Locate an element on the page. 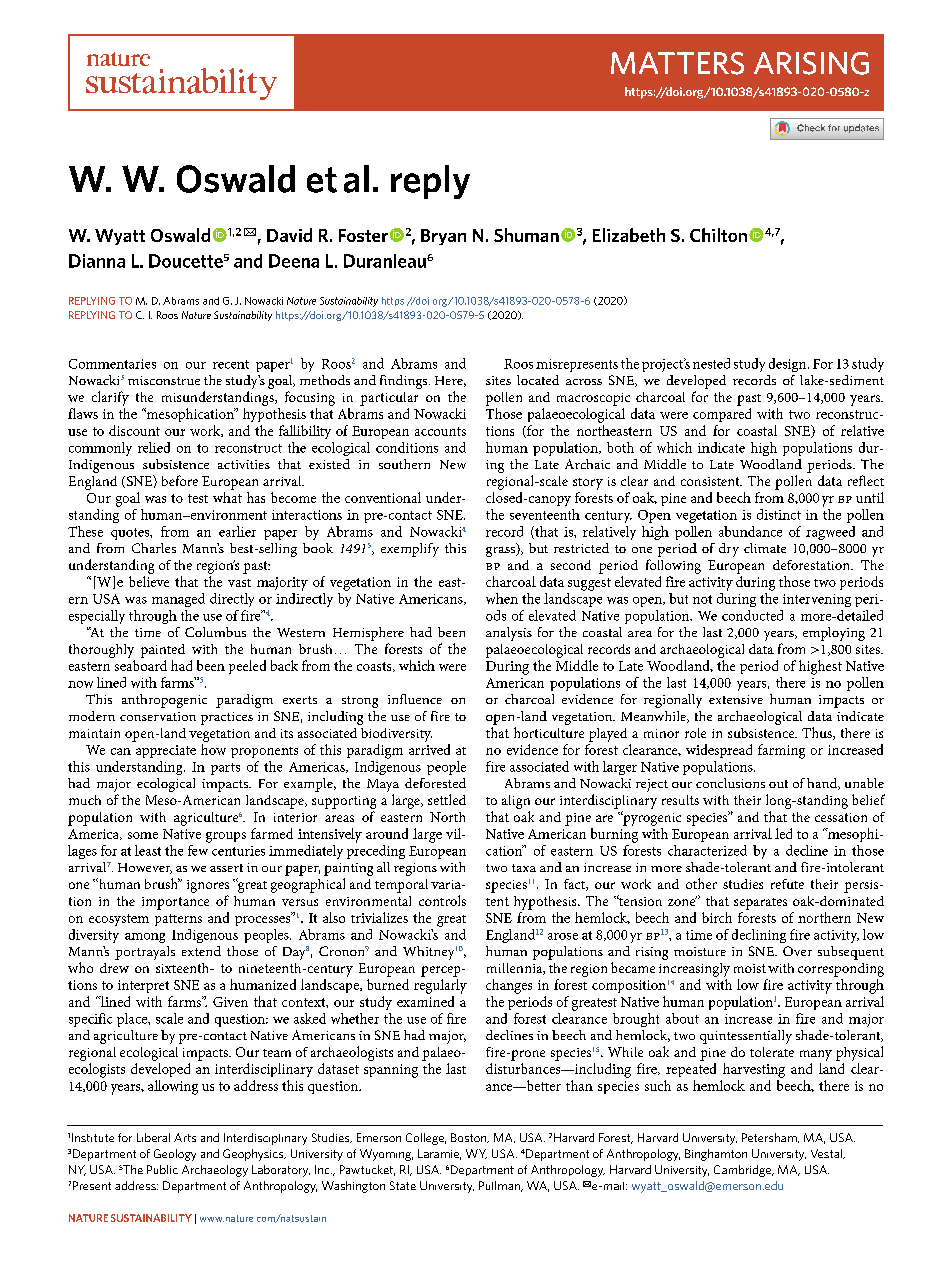  Matters is located at coordinates (677, 63).
